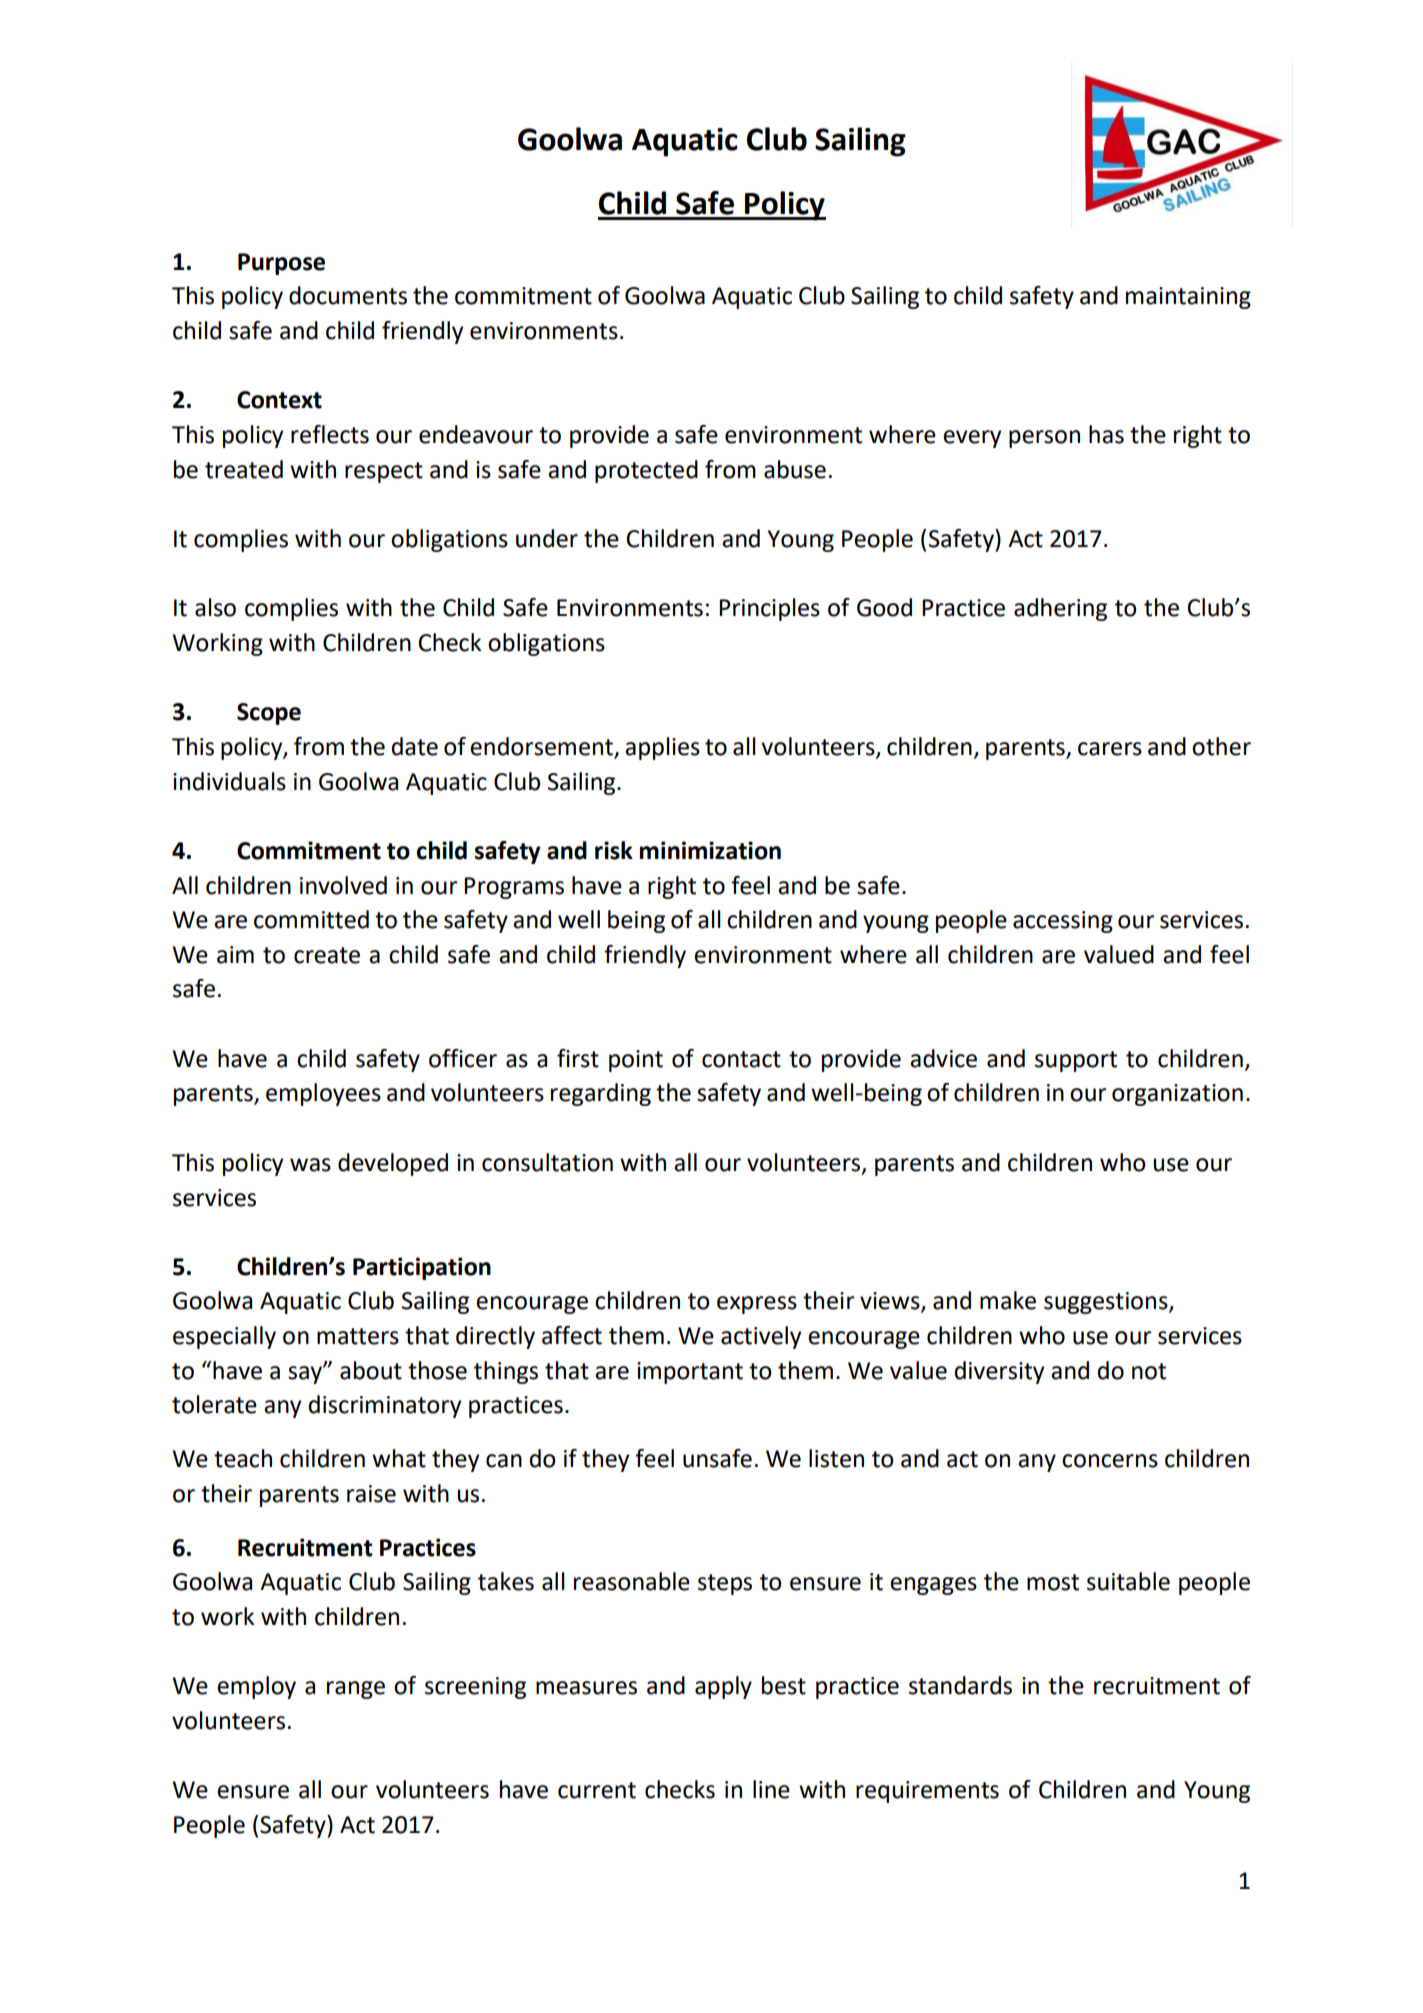 This screenshot has height=2013, width=1423. What do you see at coordinates (327, 955) in the screenshot?
I see `create` at bounding box center [327, 955].
